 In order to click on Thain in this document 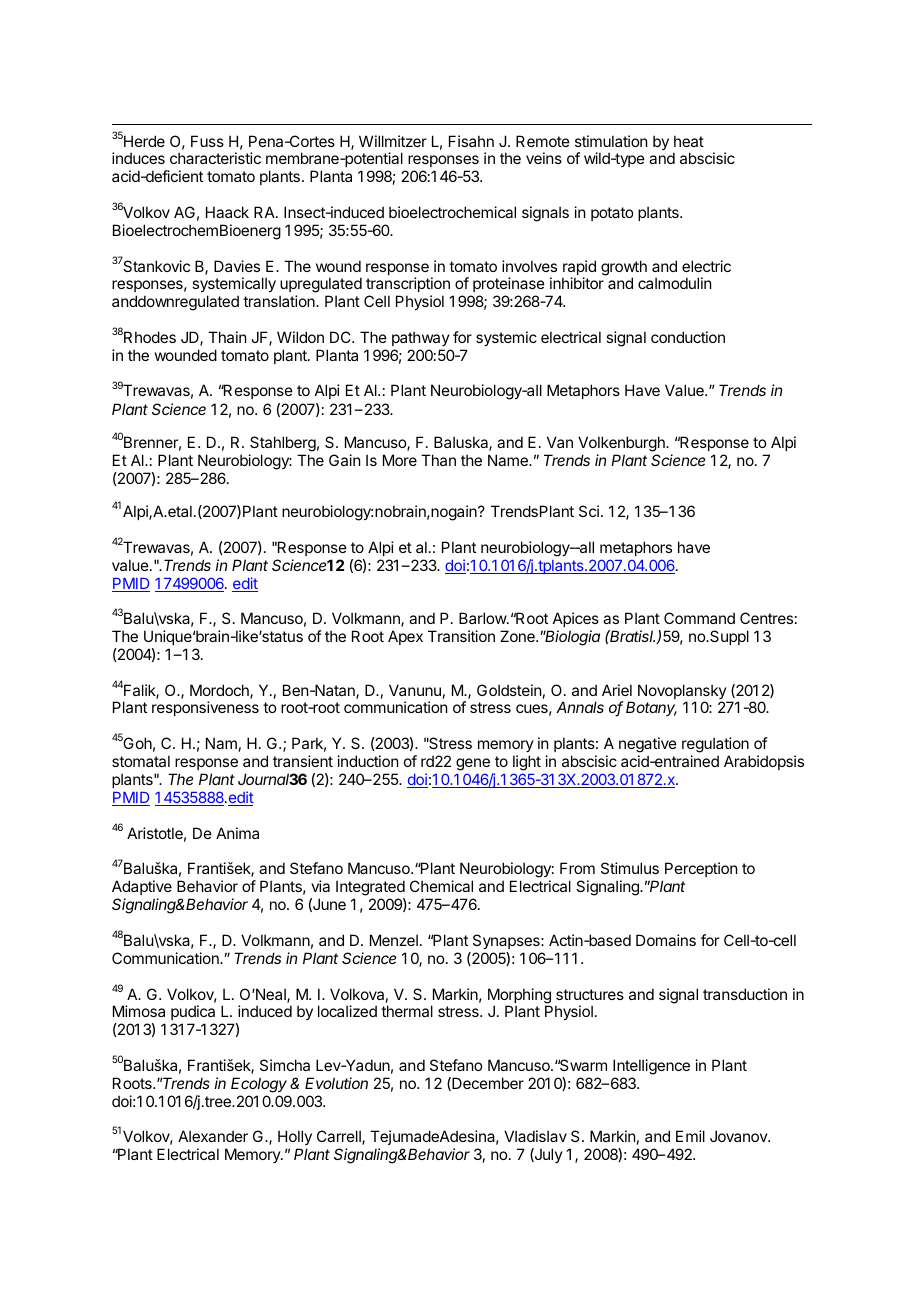, I will do `click(227, 337)`.
